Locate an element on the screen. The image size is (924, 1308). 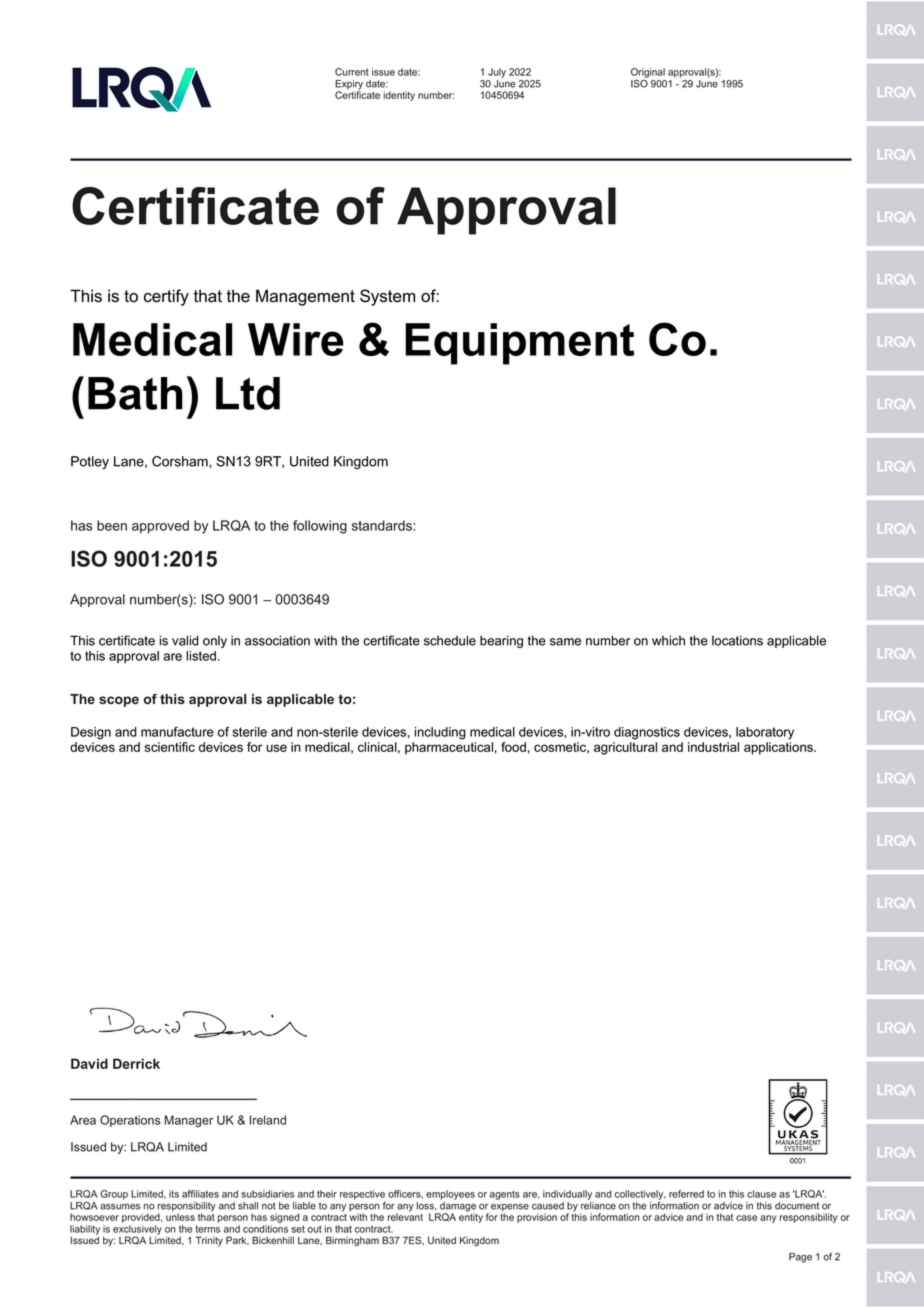
industrial is located at coordinates (713, 747).
